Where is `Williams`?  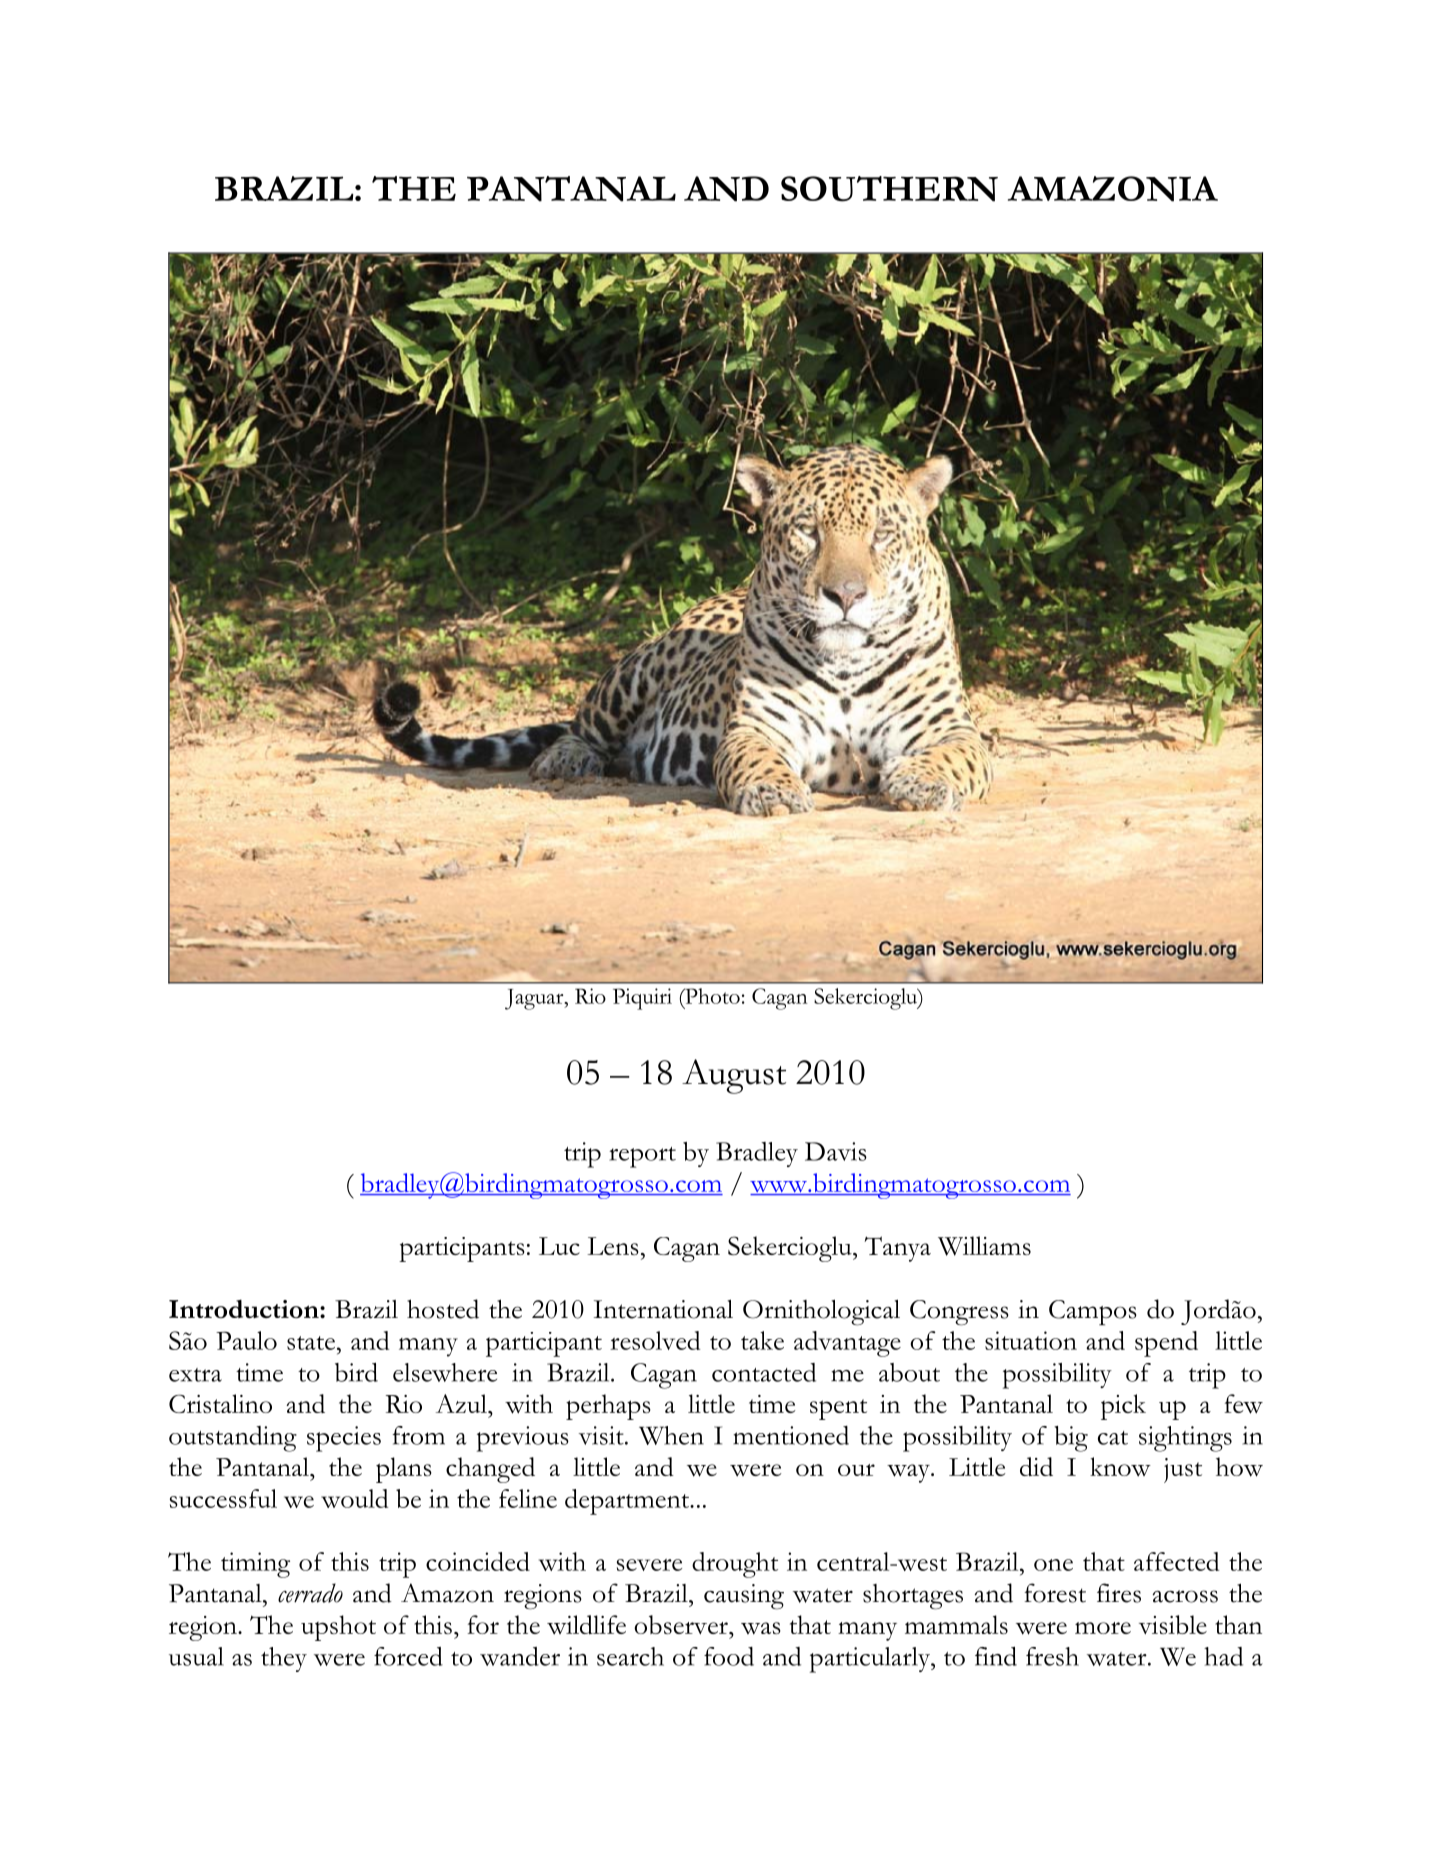 Williams is located at coordinates (984, 1246).
